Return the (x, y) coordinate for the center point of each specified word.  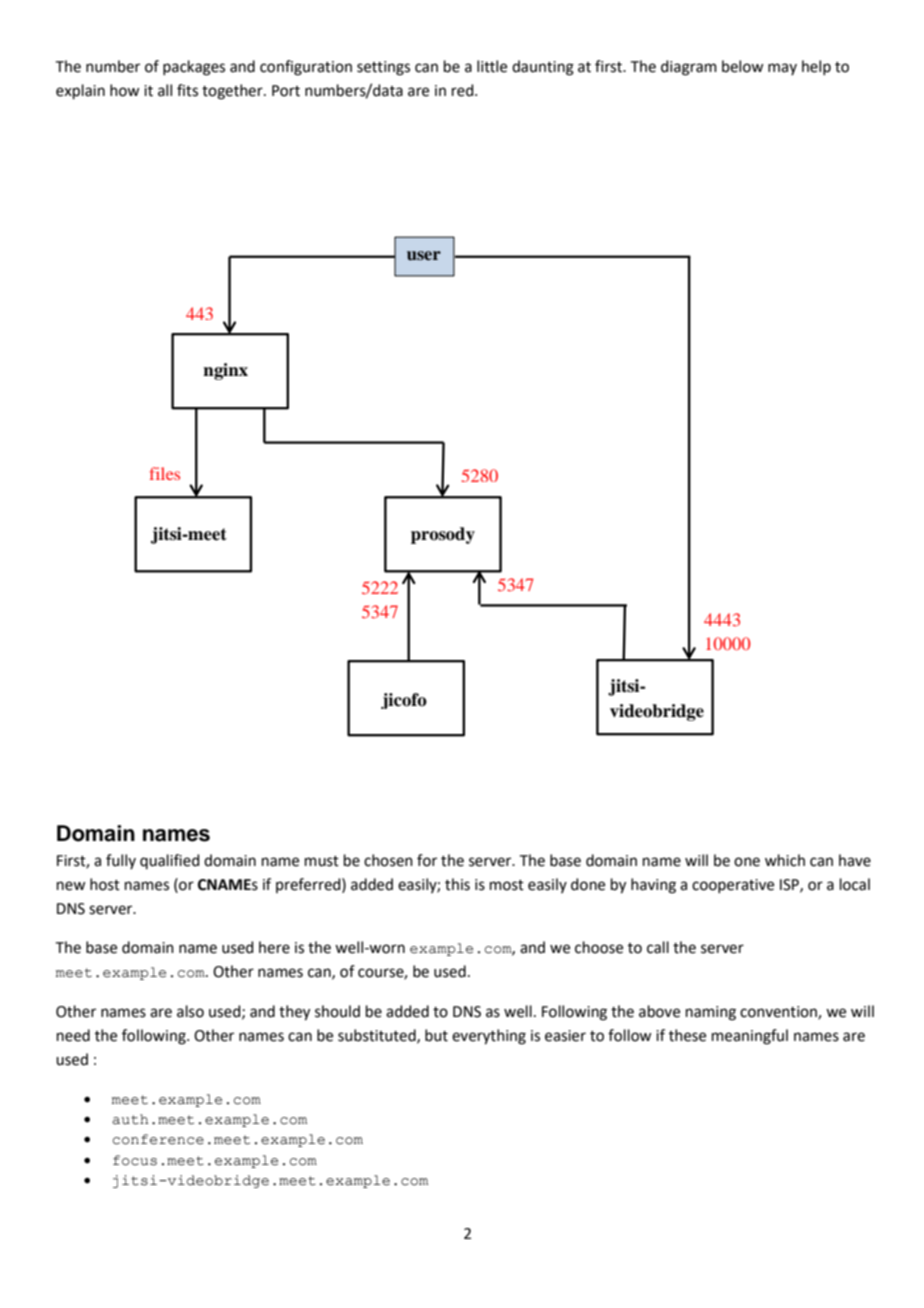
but (436, 1035)
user (424, 256)
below (742, 66)
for (427, 860)
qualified (170, 861)
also (190, 1011)
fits (187, 90)
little (492, 66)
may (782, 69)
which (785, 860)
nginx (225, 371)
